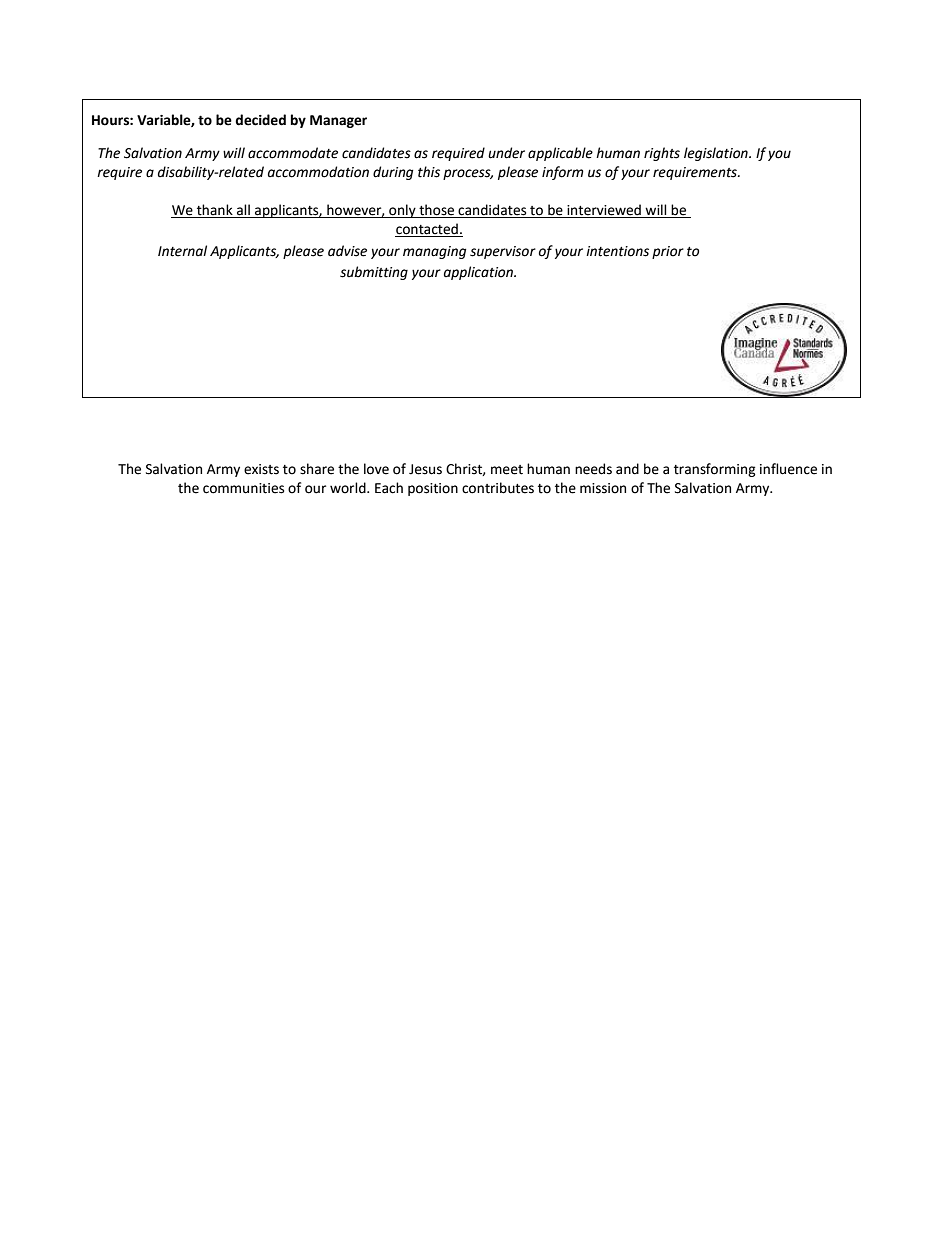 The width and height of the screenshot is (952, 1233). I want to click on application, so click(480, 273).
